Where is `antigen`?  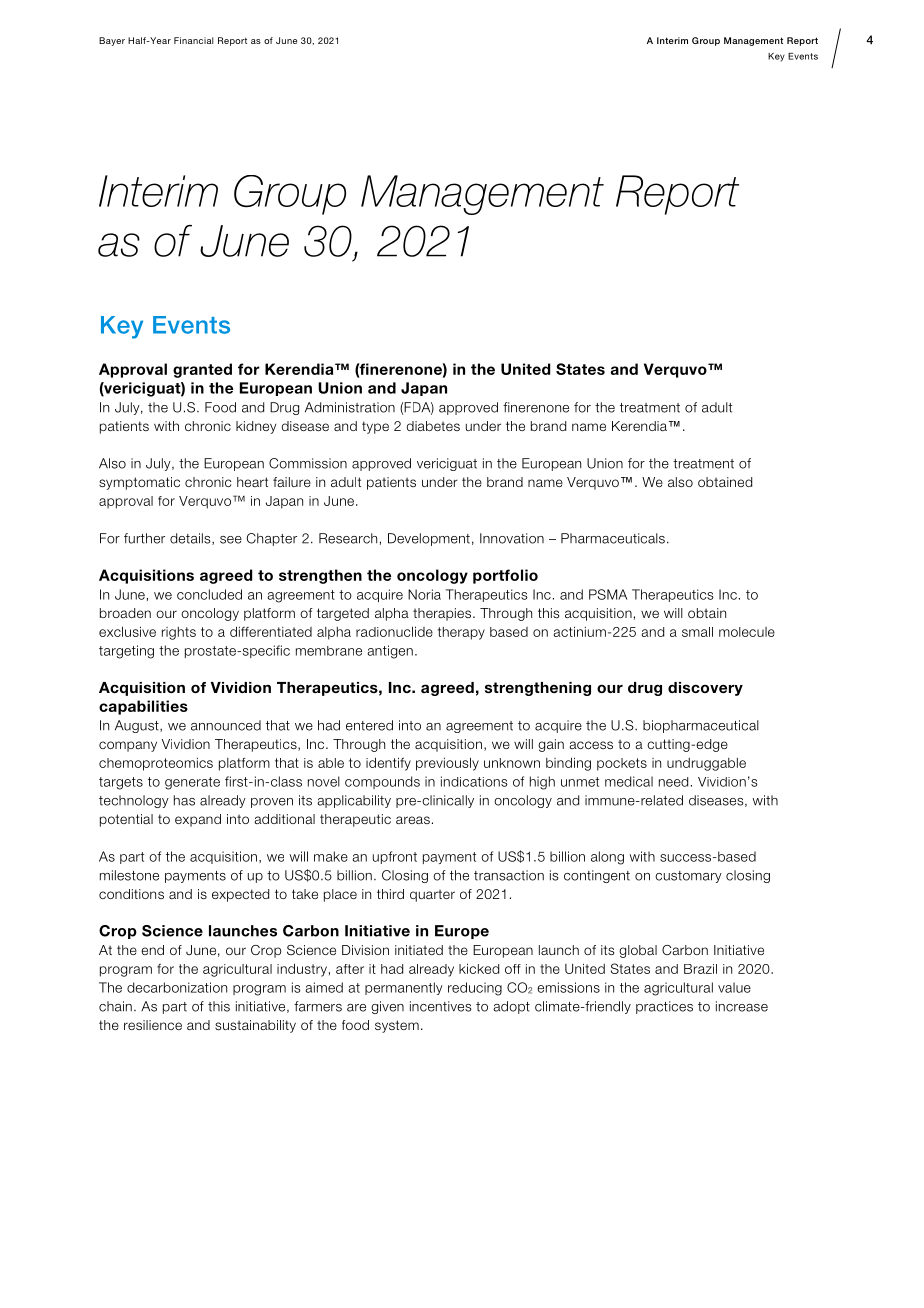
antigen is located at coordinates (390, 652).
